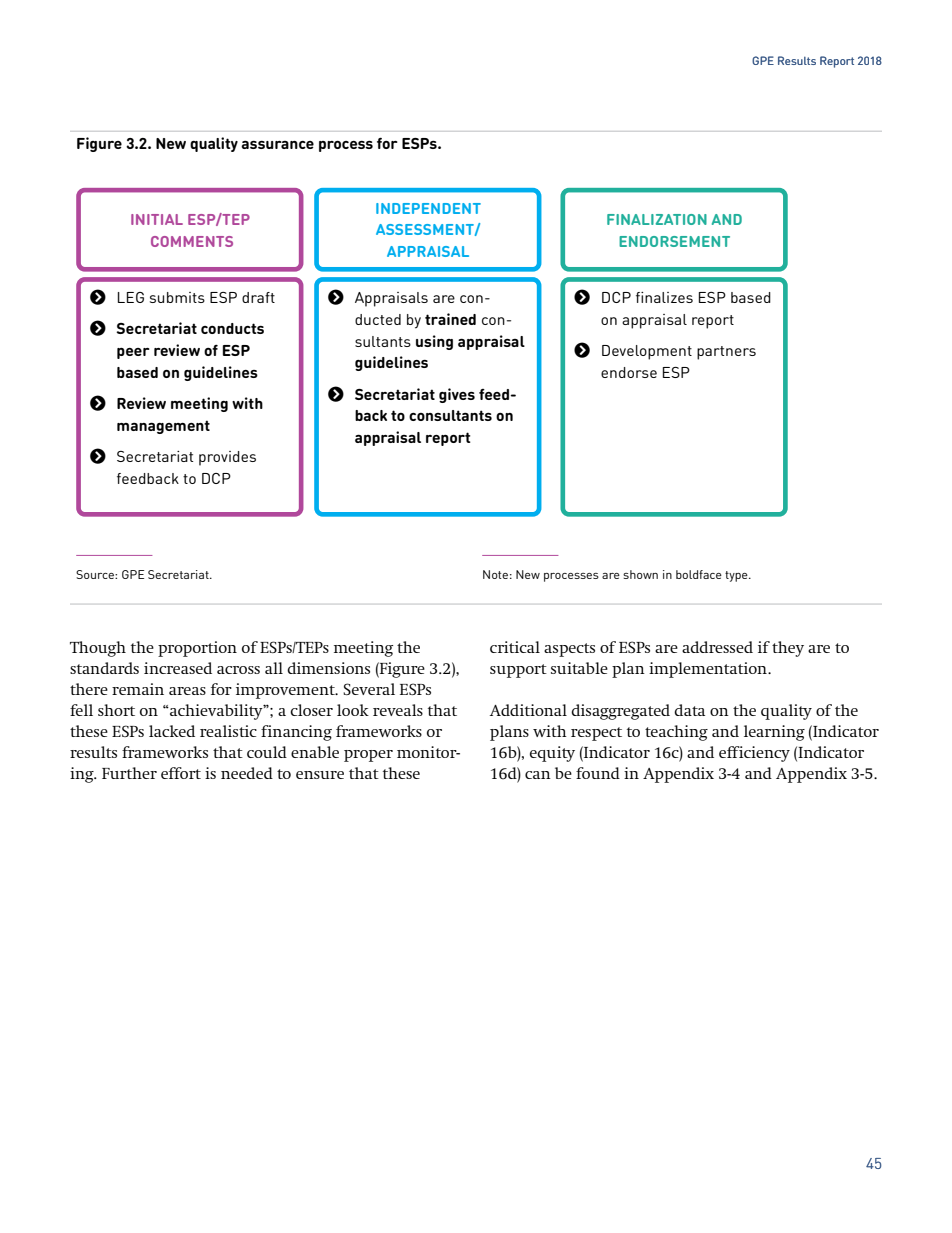 The height and width of the screenshot is (1233, 952). I want to click on finalizes, so click(664, 297).
